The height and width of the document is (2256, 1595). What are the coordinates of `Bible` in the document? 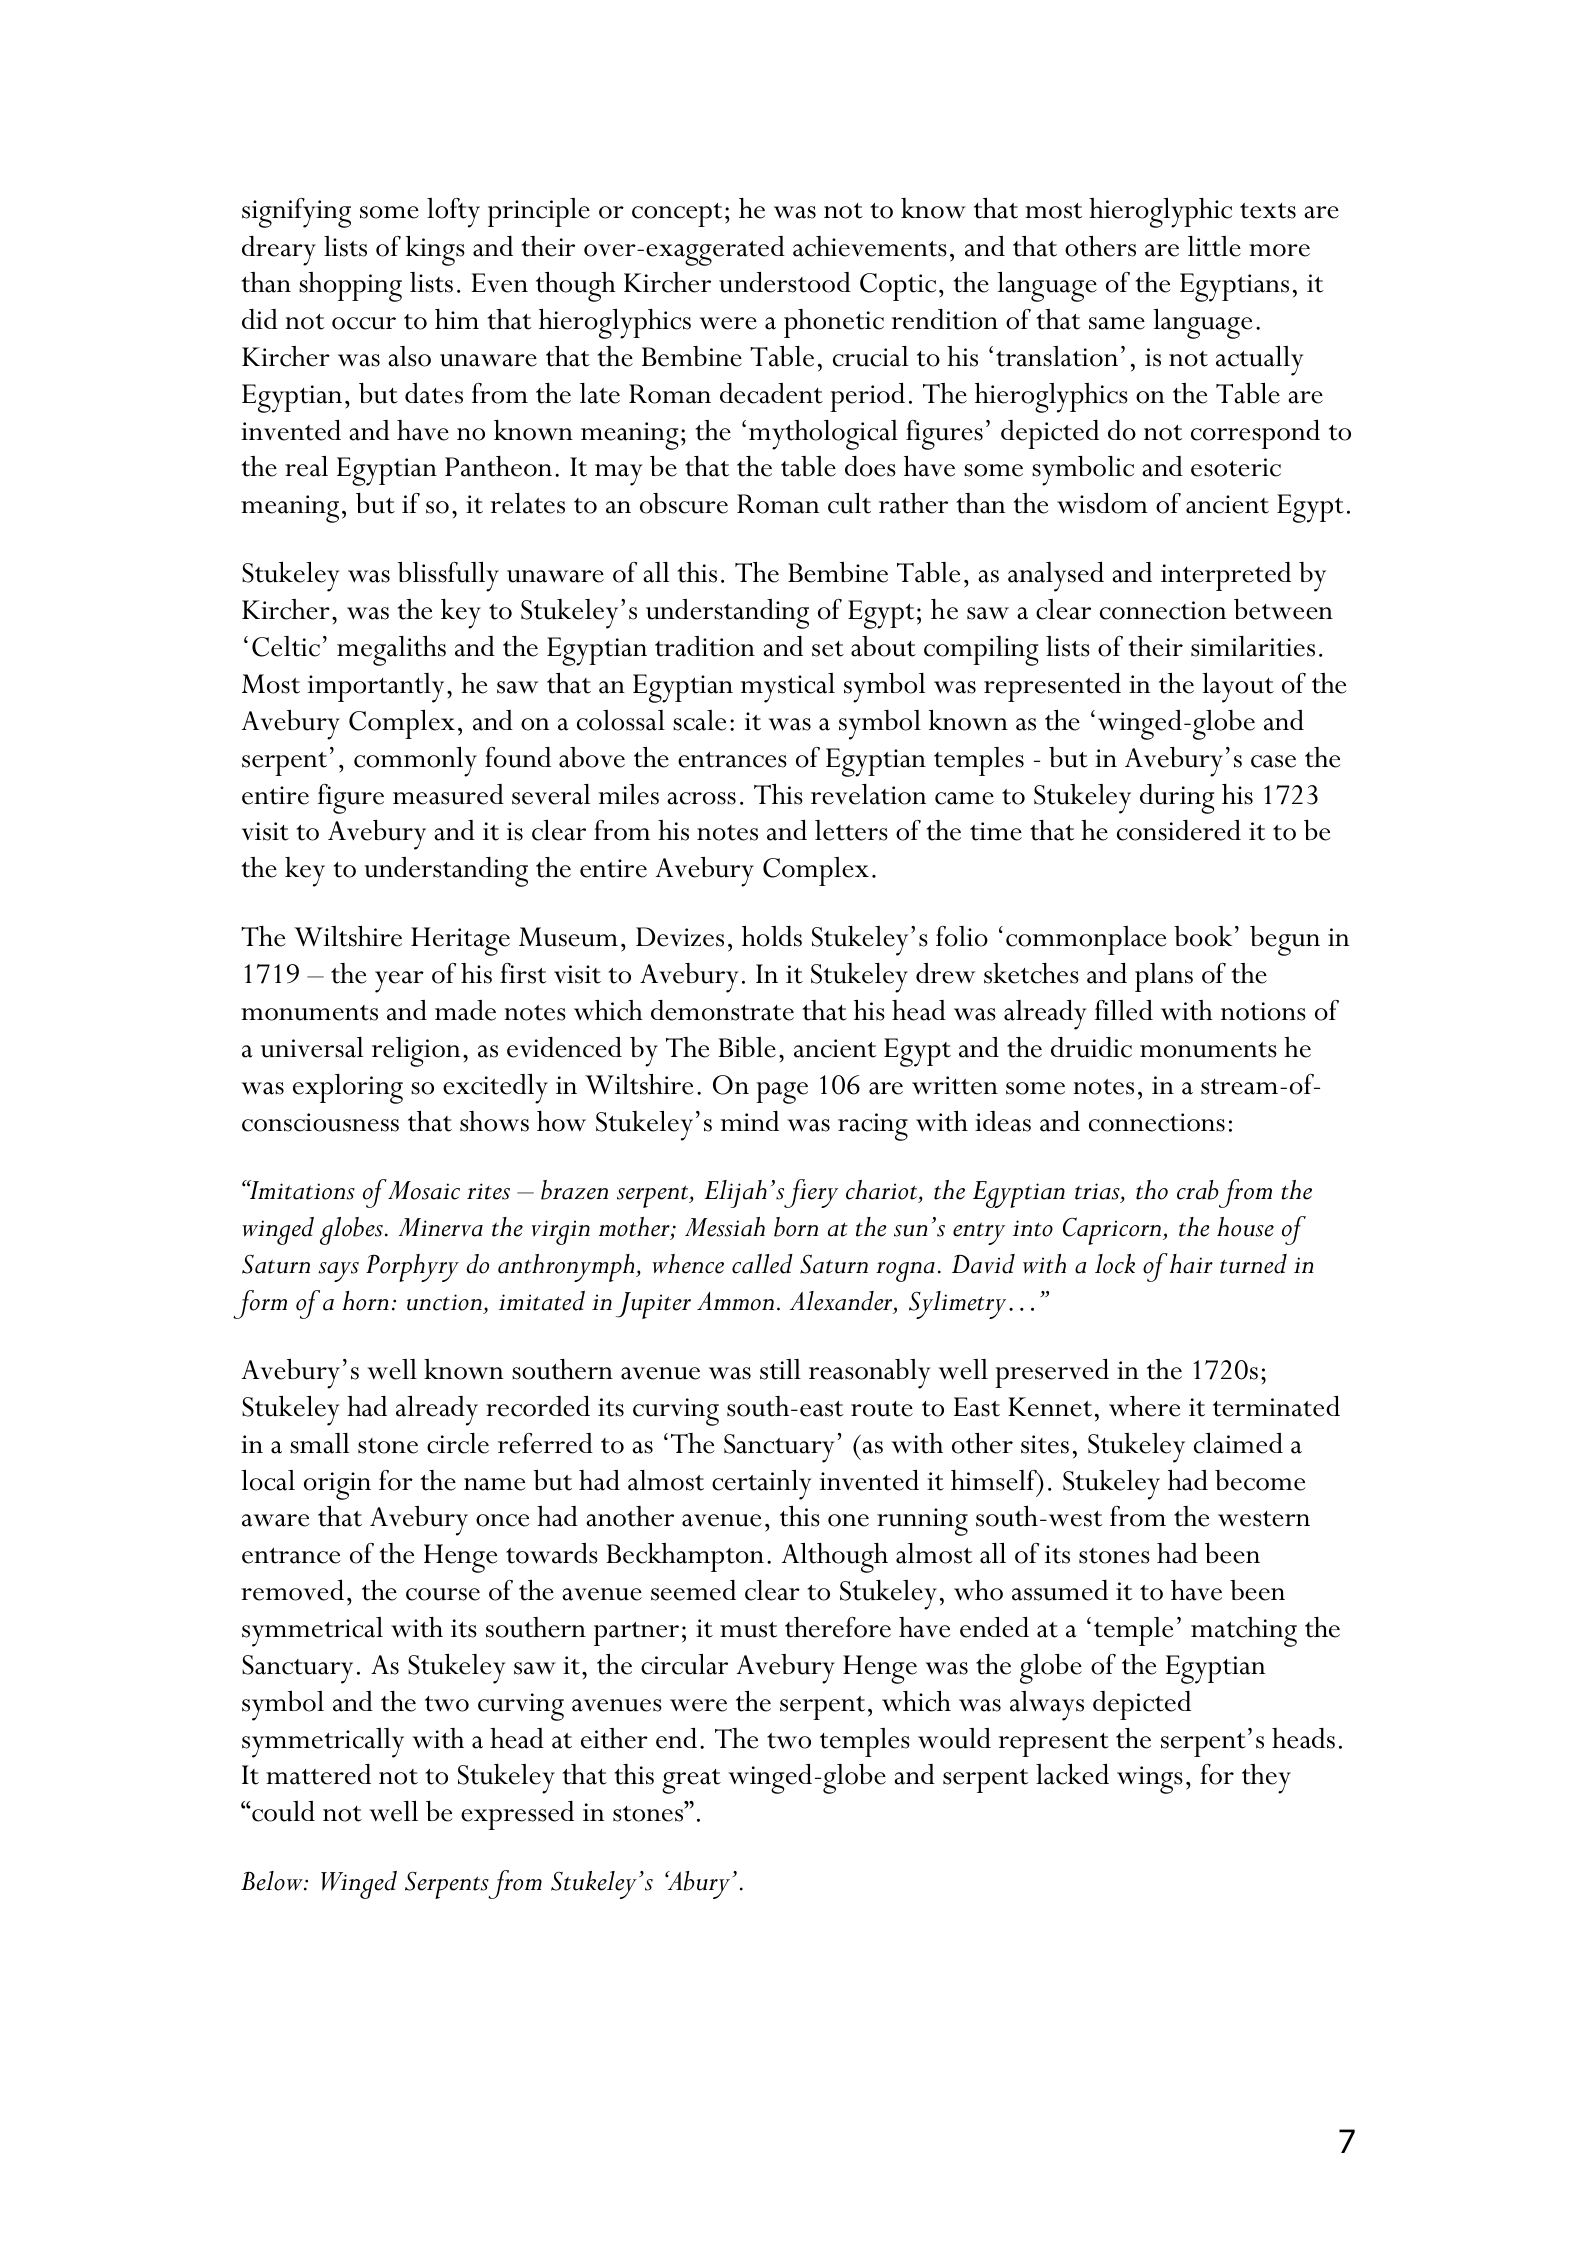 It's located at (747, 1047).
